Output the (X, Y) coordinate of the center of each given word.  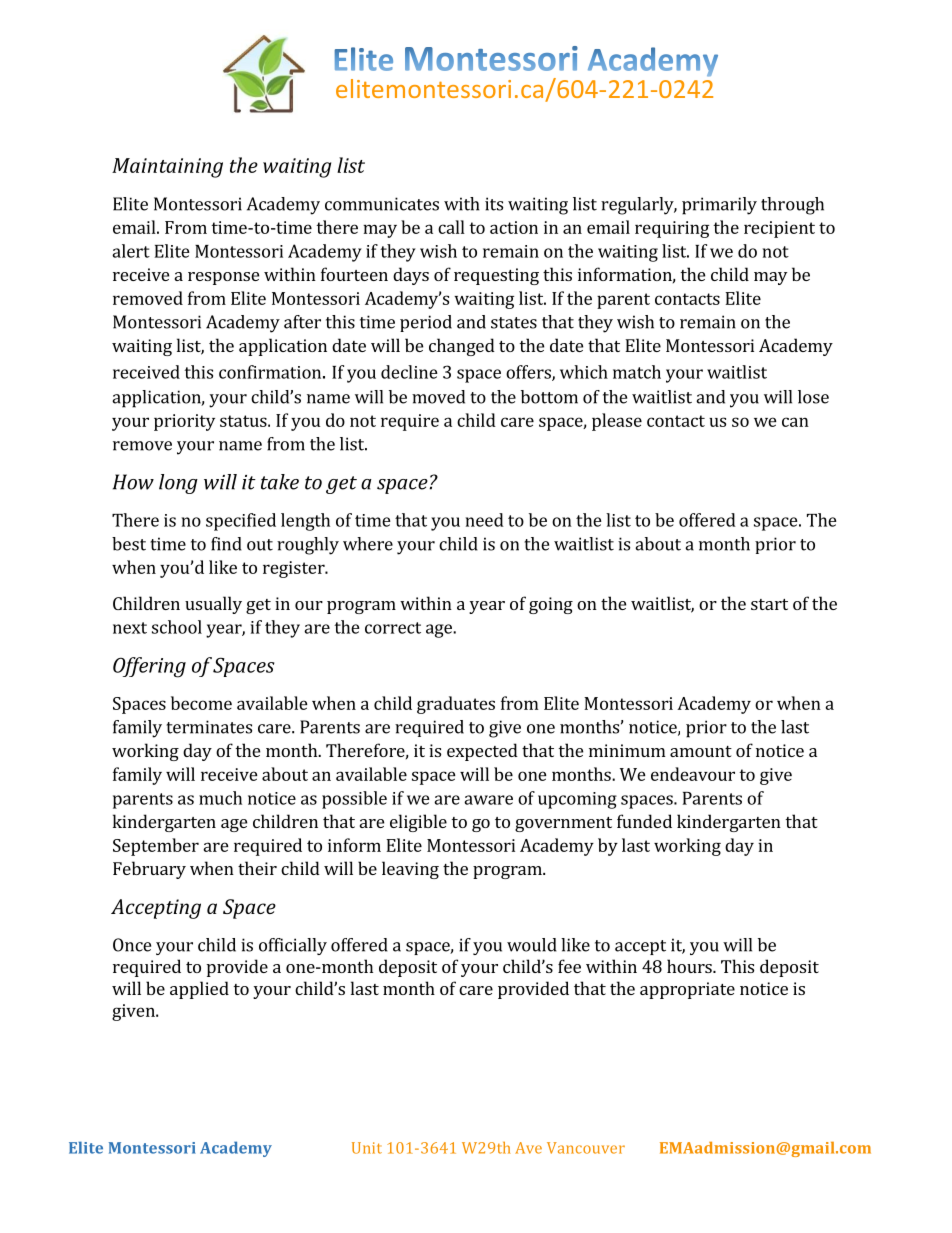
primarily (719, 206)
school (177, 627)
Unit (367, 1148)
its (494, 204)
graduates (456, 705)
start (769, 604)
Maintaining (167, 168)
